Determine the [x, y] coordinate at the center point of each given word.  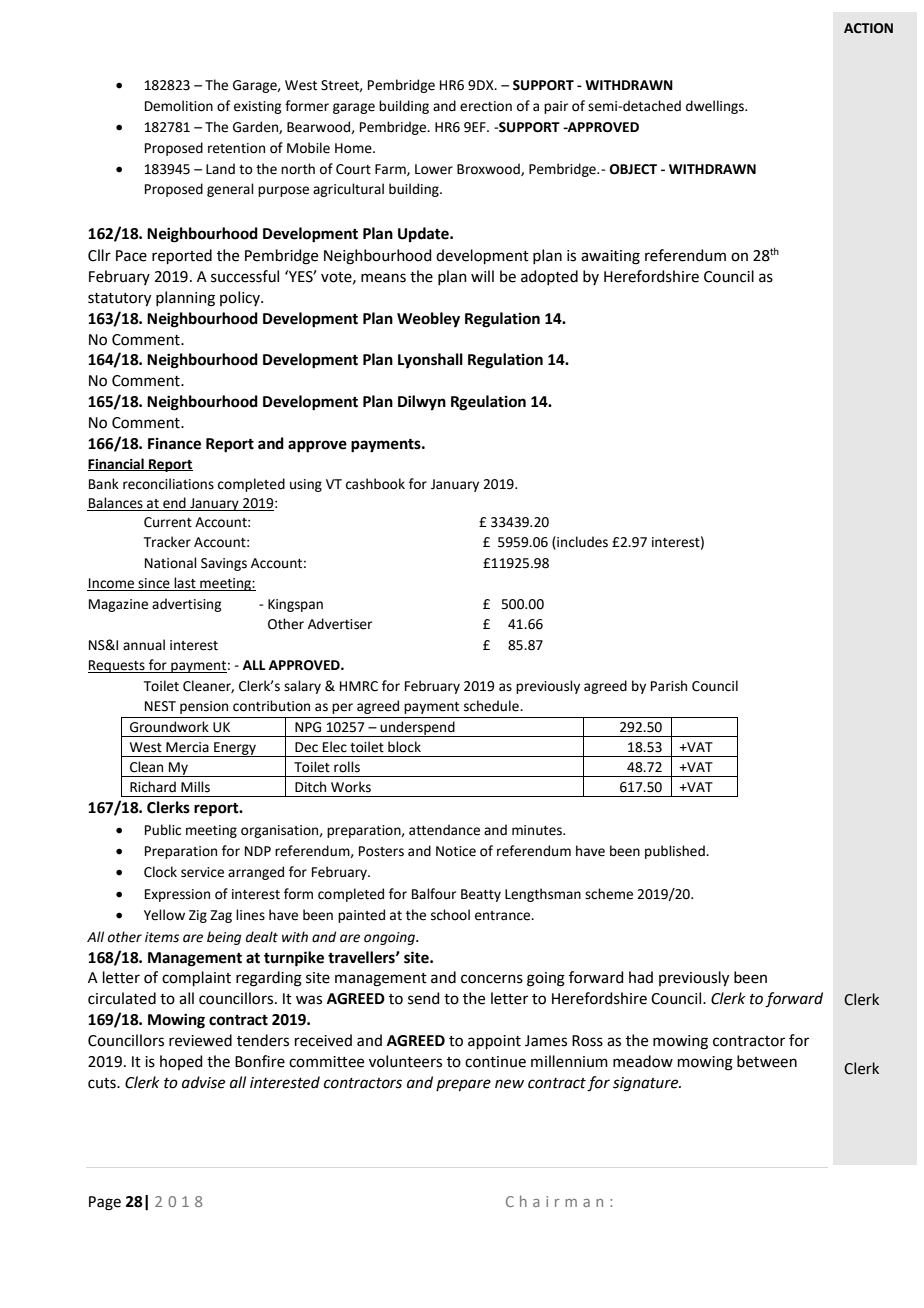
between [767, 1061]
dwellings [716, 107]
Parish [669, 686]
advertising [186, 605]
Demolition [179, 106]
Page [105, 1203]
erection [486, 106]
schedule [492, 706]
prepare [463, 1085]
